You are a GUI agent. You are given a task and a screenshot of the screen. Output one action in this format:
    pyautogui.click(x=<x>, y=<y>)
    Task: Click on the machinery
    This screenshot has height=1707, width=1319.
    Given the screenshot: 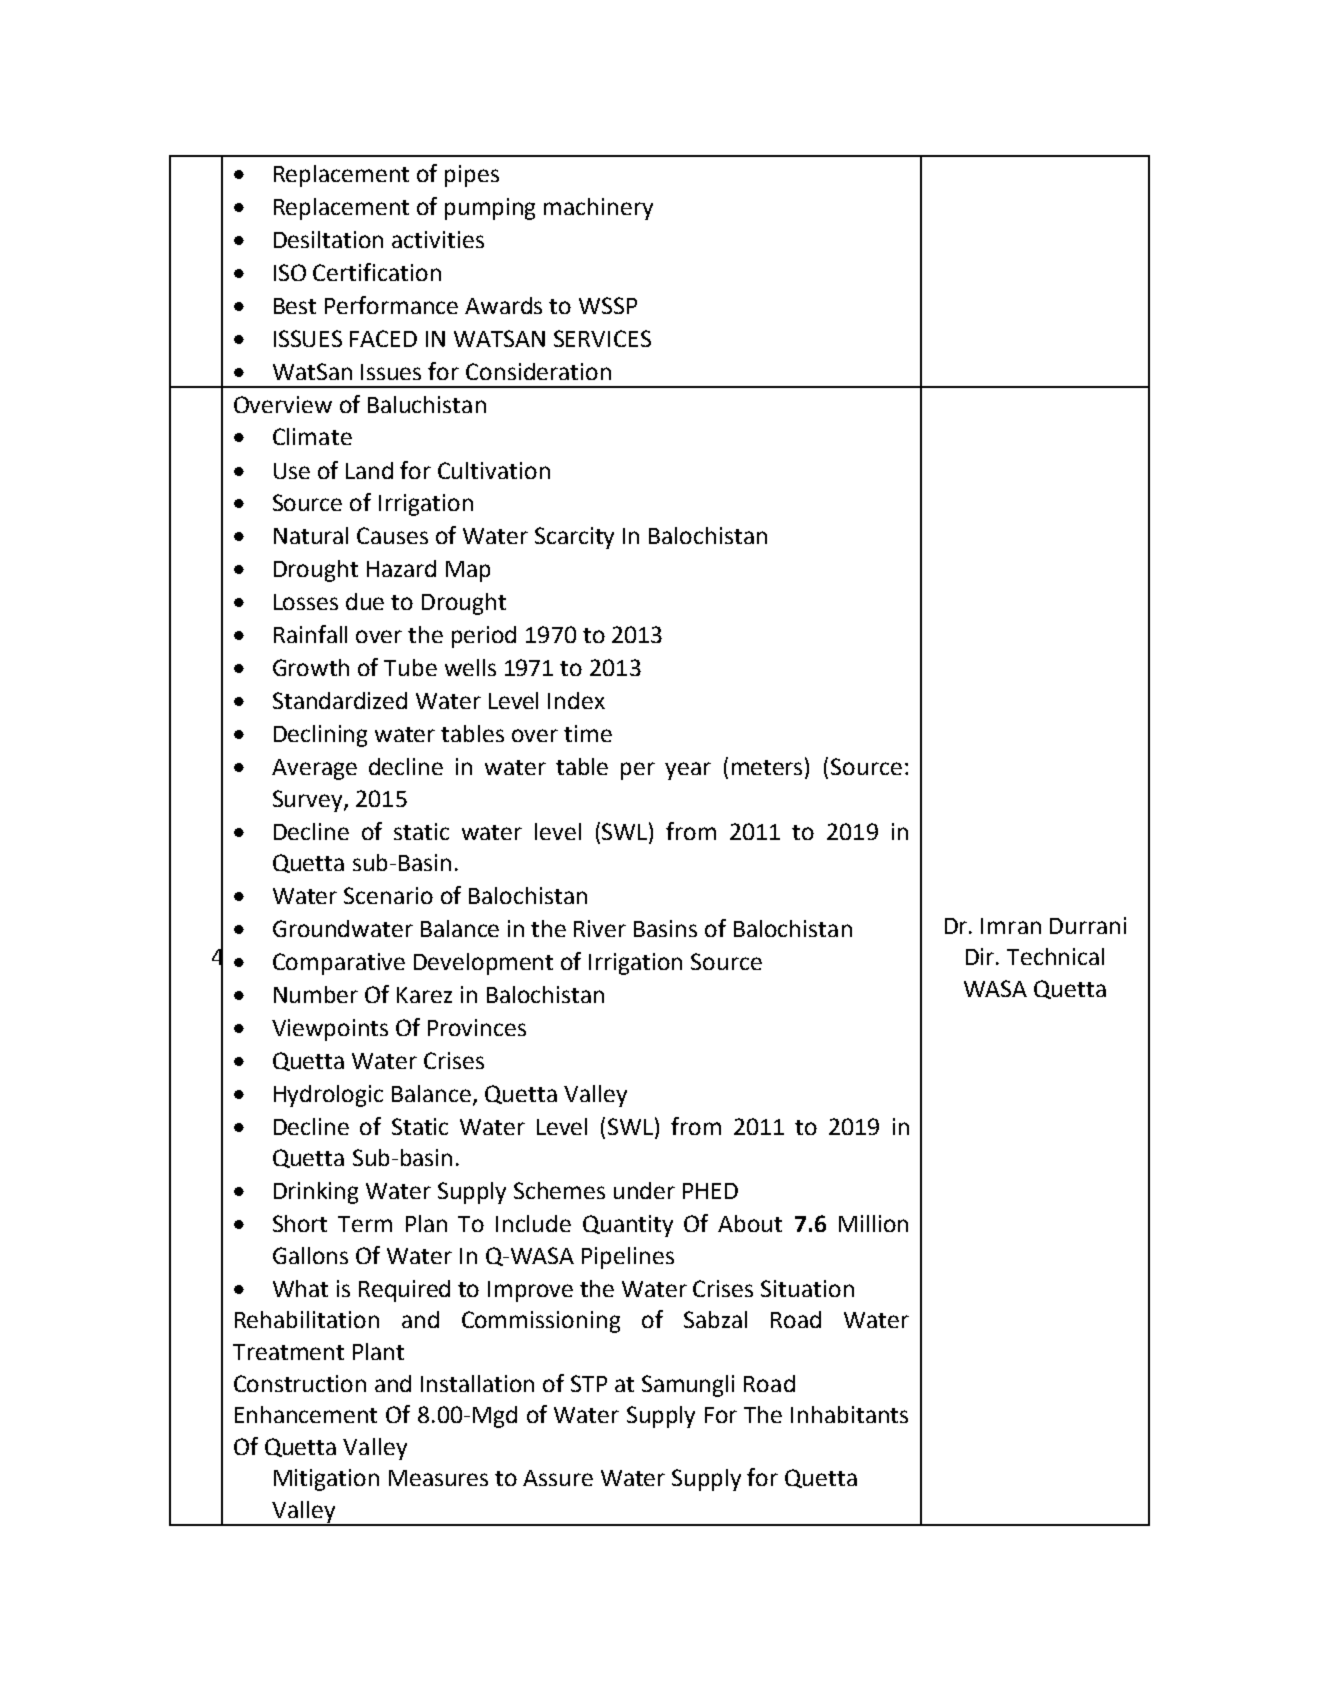 What is the action you would take?
    pyautogui.click(x=598, y=209)
